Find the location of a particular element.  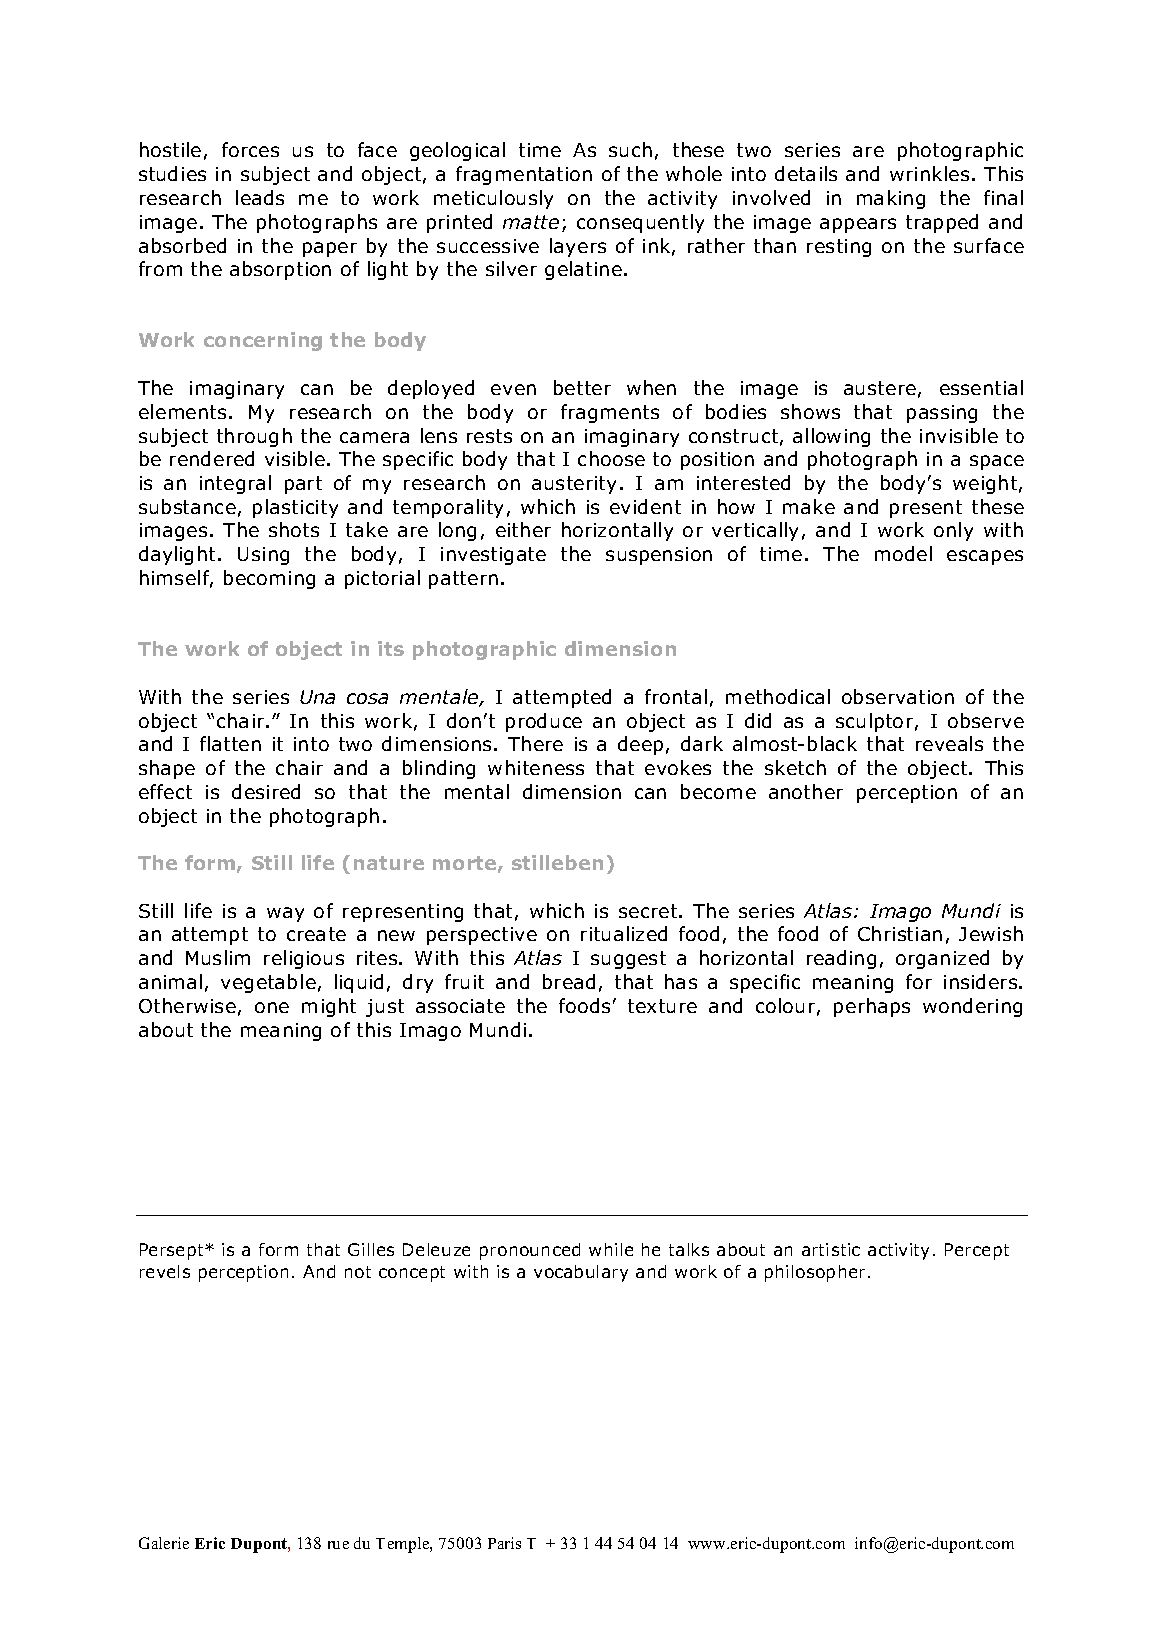

Christian is located at coordinates (900, 933).
